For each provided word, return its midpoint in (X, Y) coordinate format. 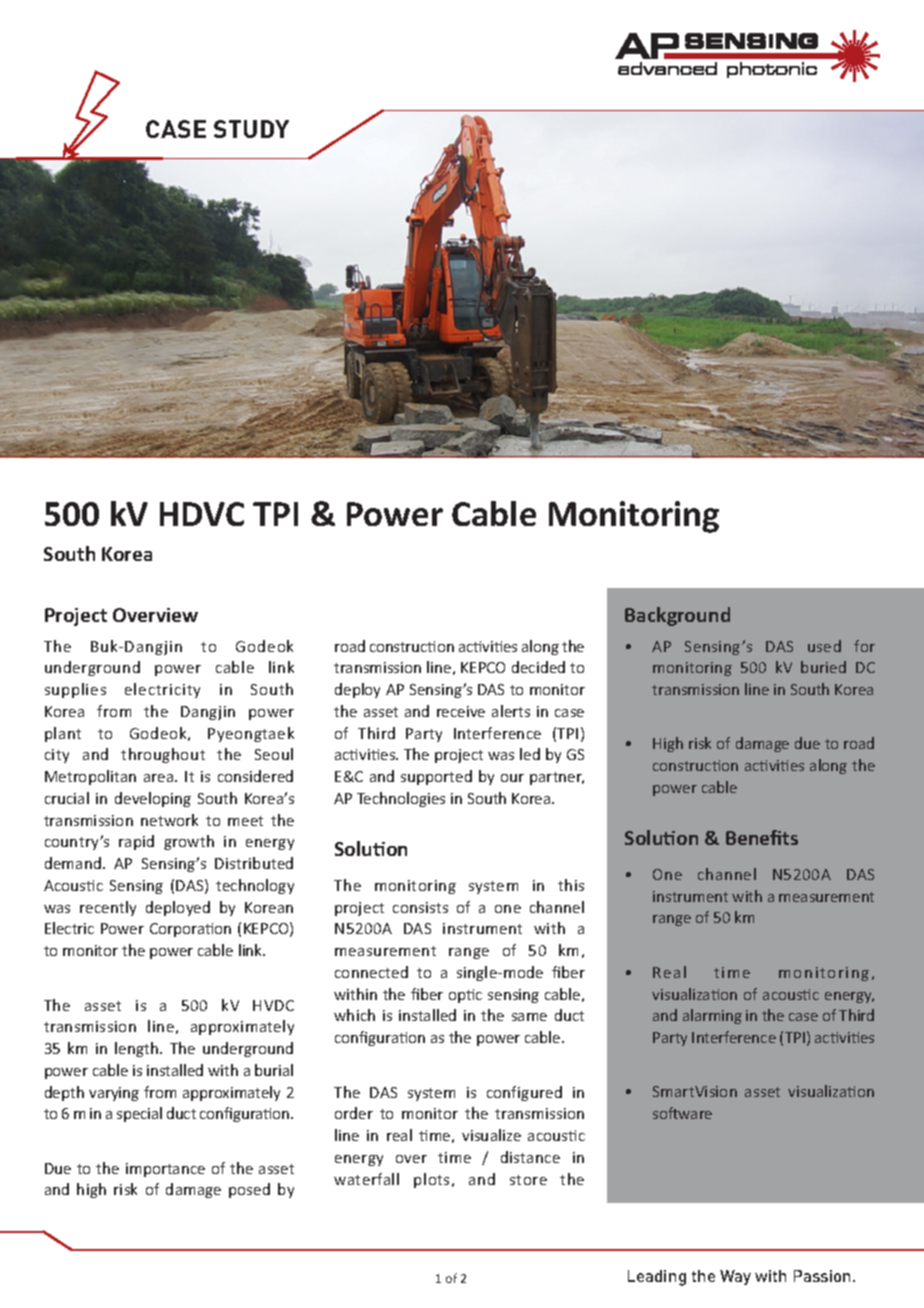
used (824, 646)
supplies (75, 690)
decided (538, 667)
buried (823, 667)
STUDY (251, 129)
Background (677, 616)
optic (465, 996)
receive (461, 711)
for (864, 646)
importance (165, 1170)
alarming (712, 1016)
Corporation (190, 930)
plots (431, 1180)
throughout (163, 755)
